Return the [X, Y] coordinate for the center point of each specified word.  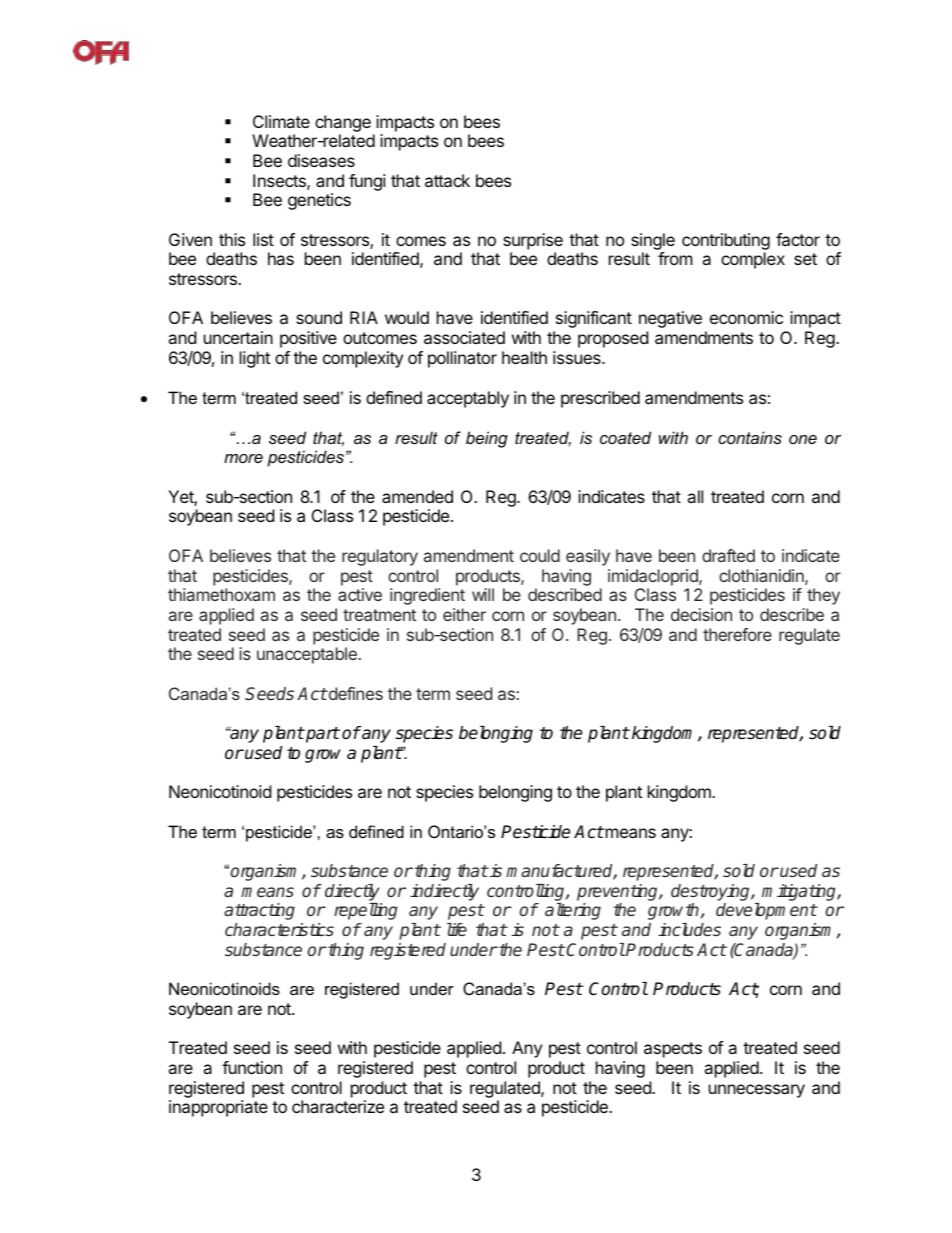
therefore [737, 634]
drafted [728, 555]
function [252, 1067]
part [322, 735]
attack [447, 180]
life [457, 929]
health [524, 357]
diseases [321, 160]
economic [746, 317]
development [766, 911]
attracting [259, 911]
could [540, 555]
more [243, 458]
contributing [726, 241]
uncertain [238, 337]
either [464, 614]
